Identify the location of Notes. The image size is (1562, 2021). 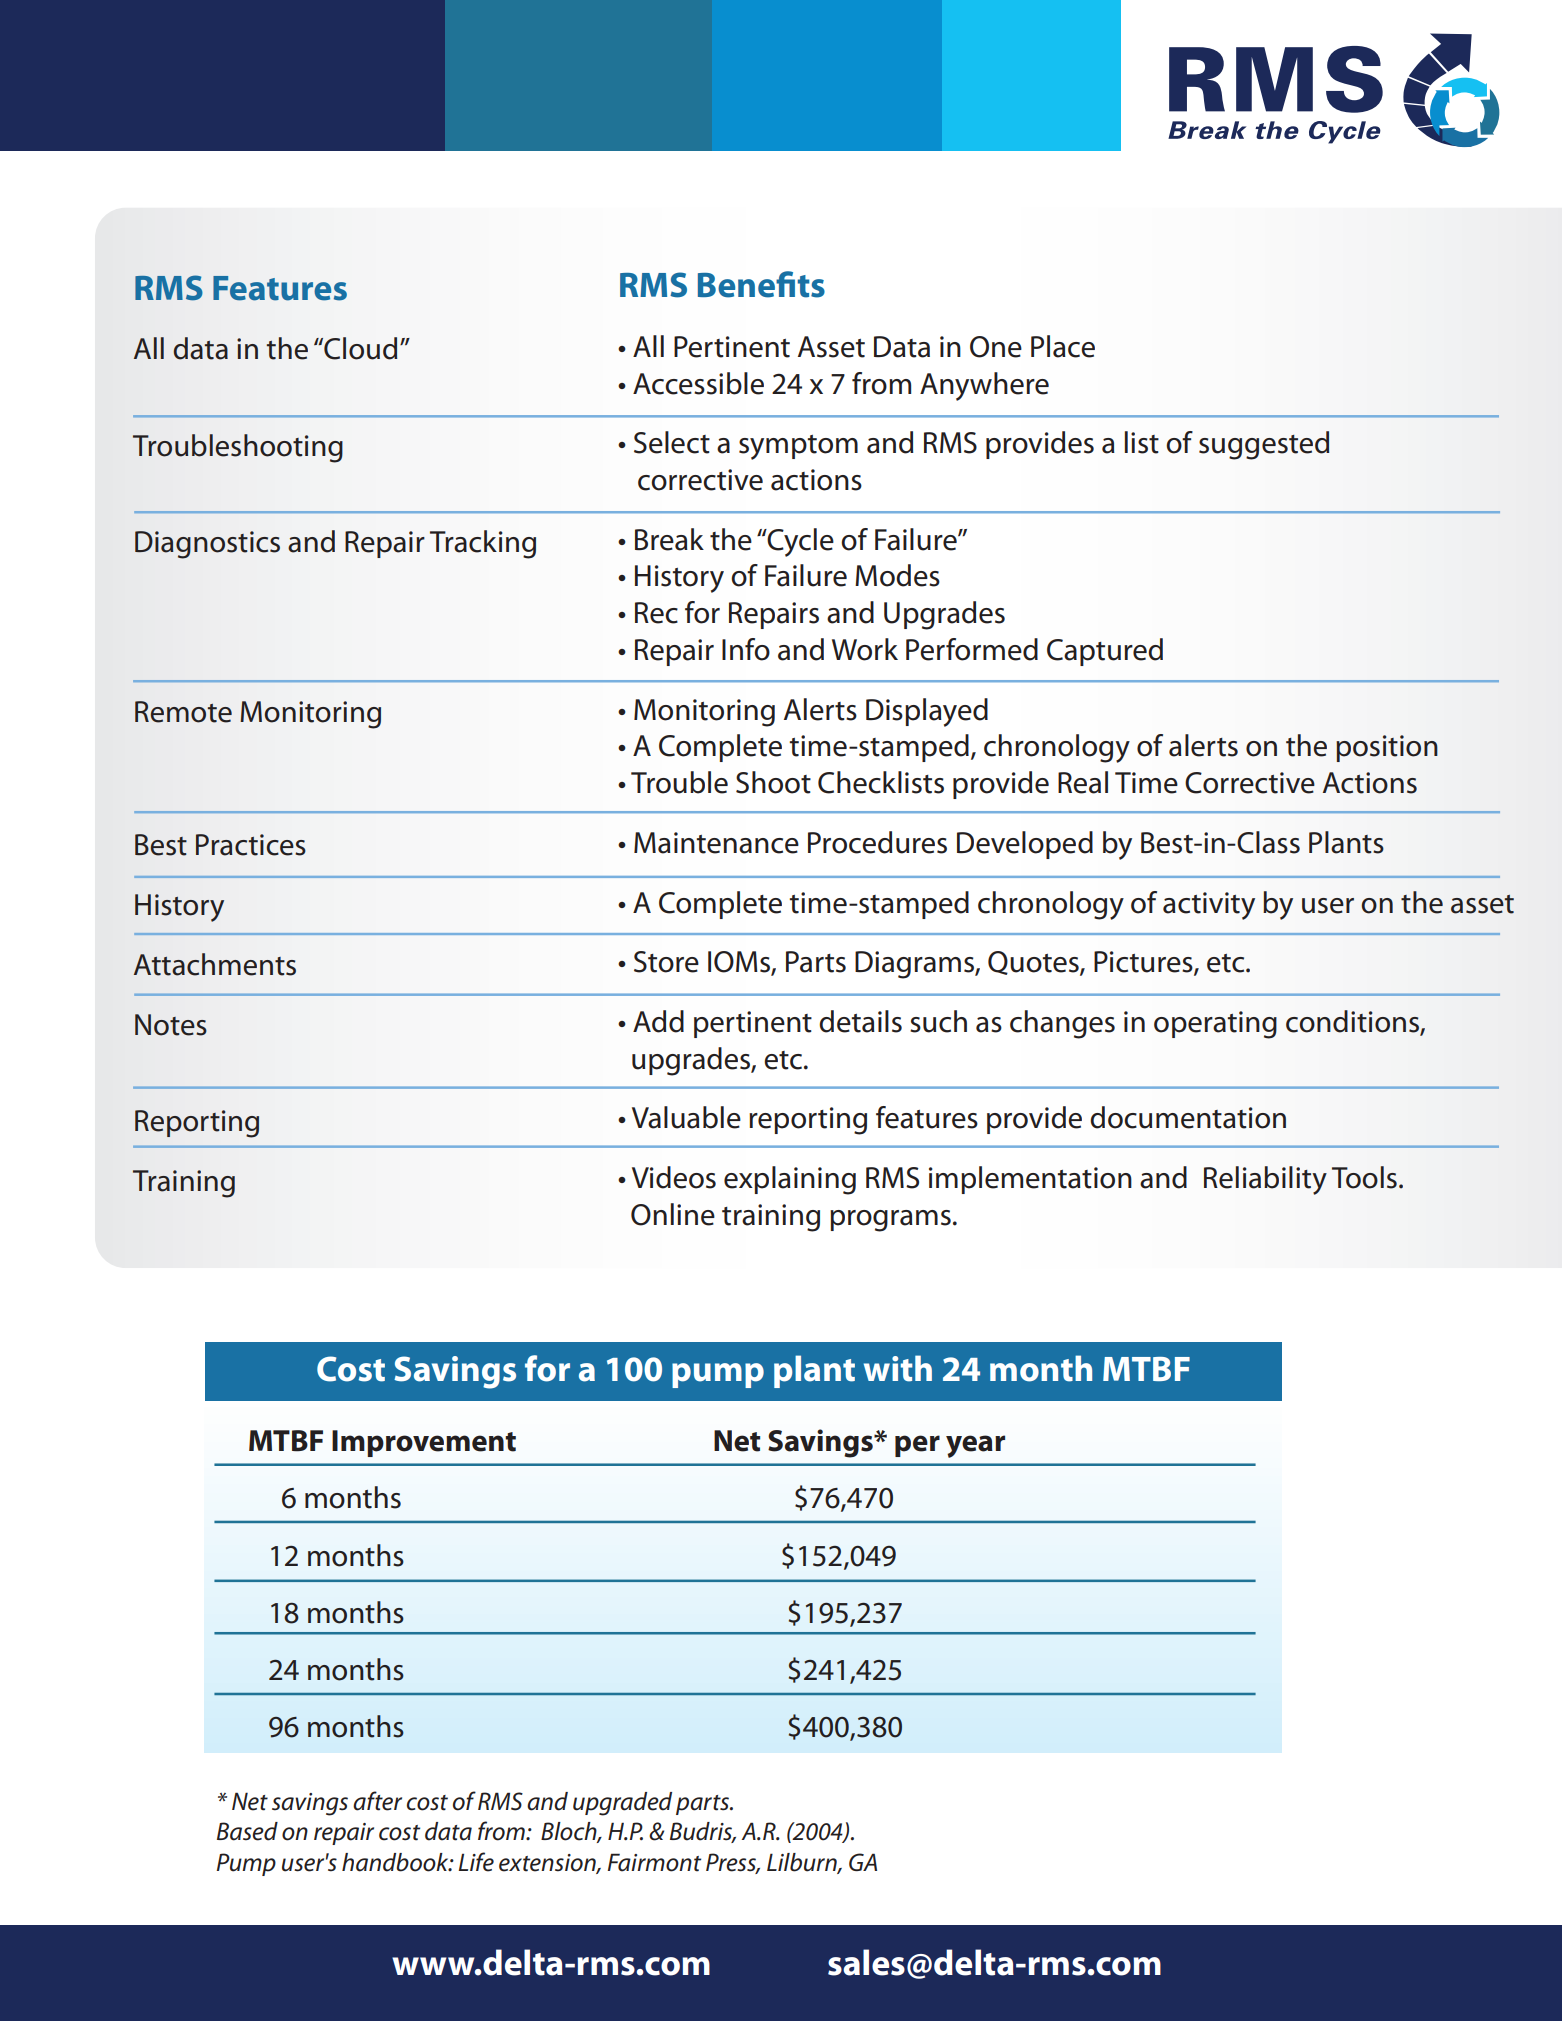
(171, 1025).
